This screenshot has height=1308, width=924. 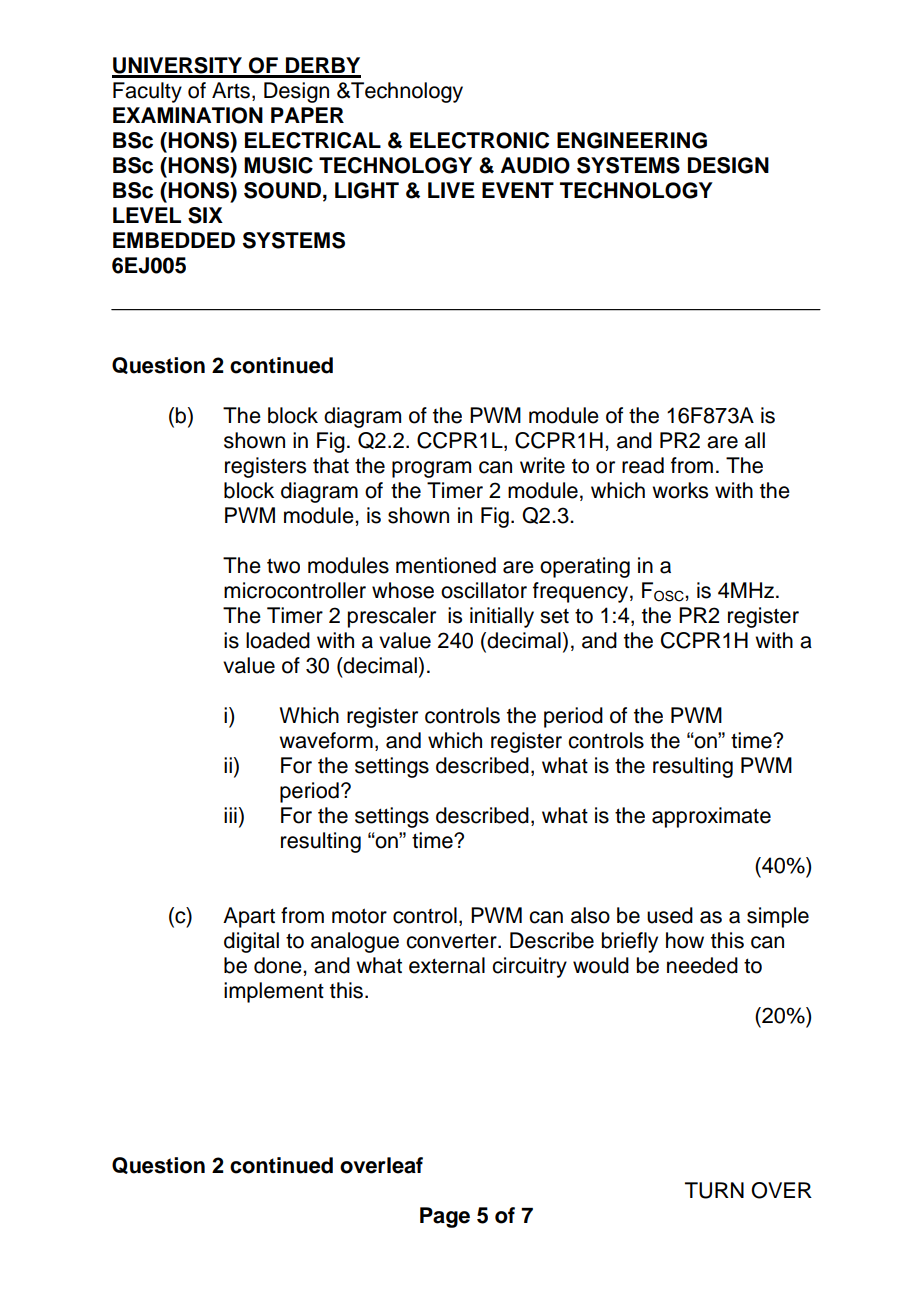 What do you see at coordinates (479, 140) in the screenshot?
I see `ELECTRONIC` at bounding box center [479, 140].
